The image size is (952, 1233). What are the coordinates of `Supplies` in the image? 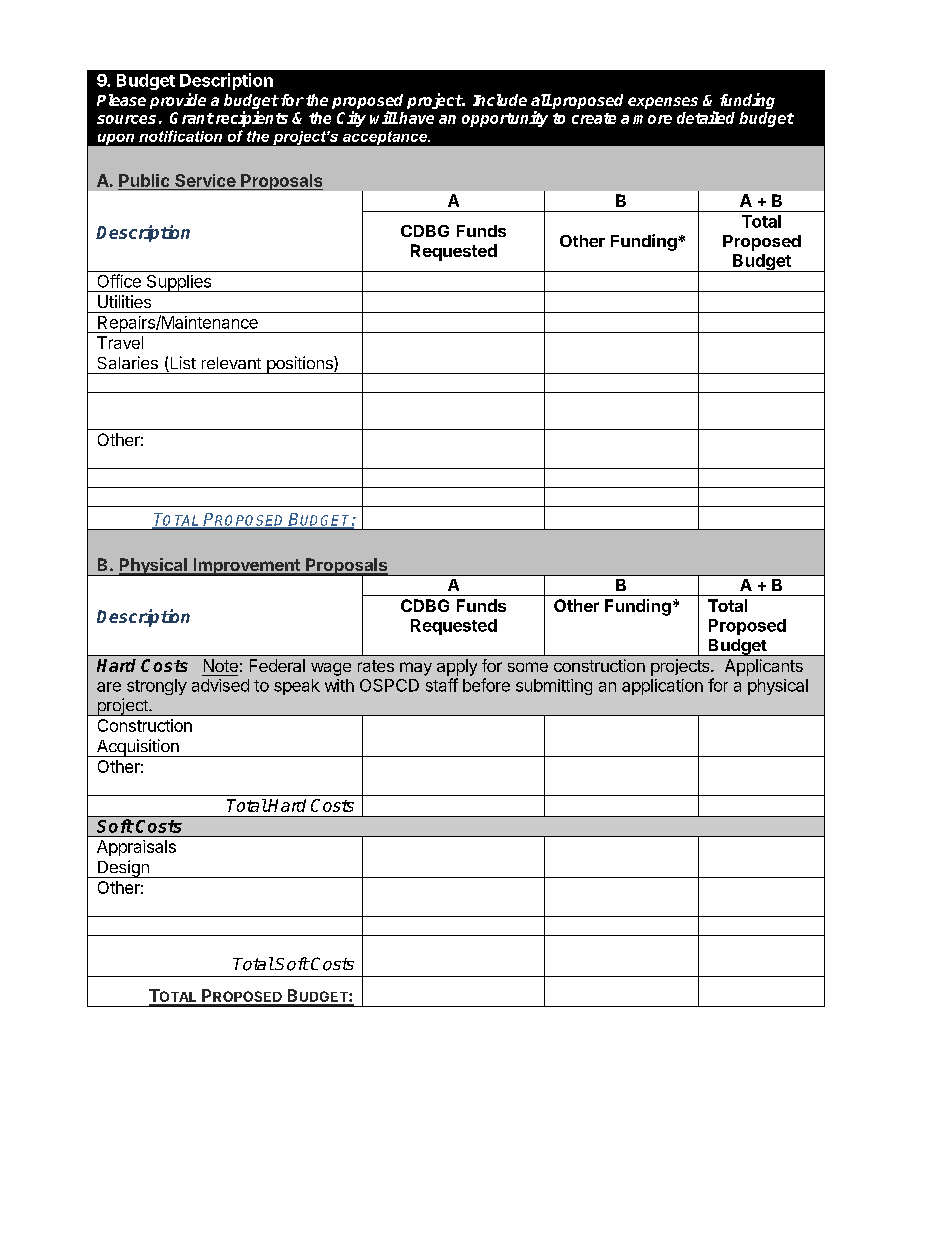 It's located at (179, 283).
